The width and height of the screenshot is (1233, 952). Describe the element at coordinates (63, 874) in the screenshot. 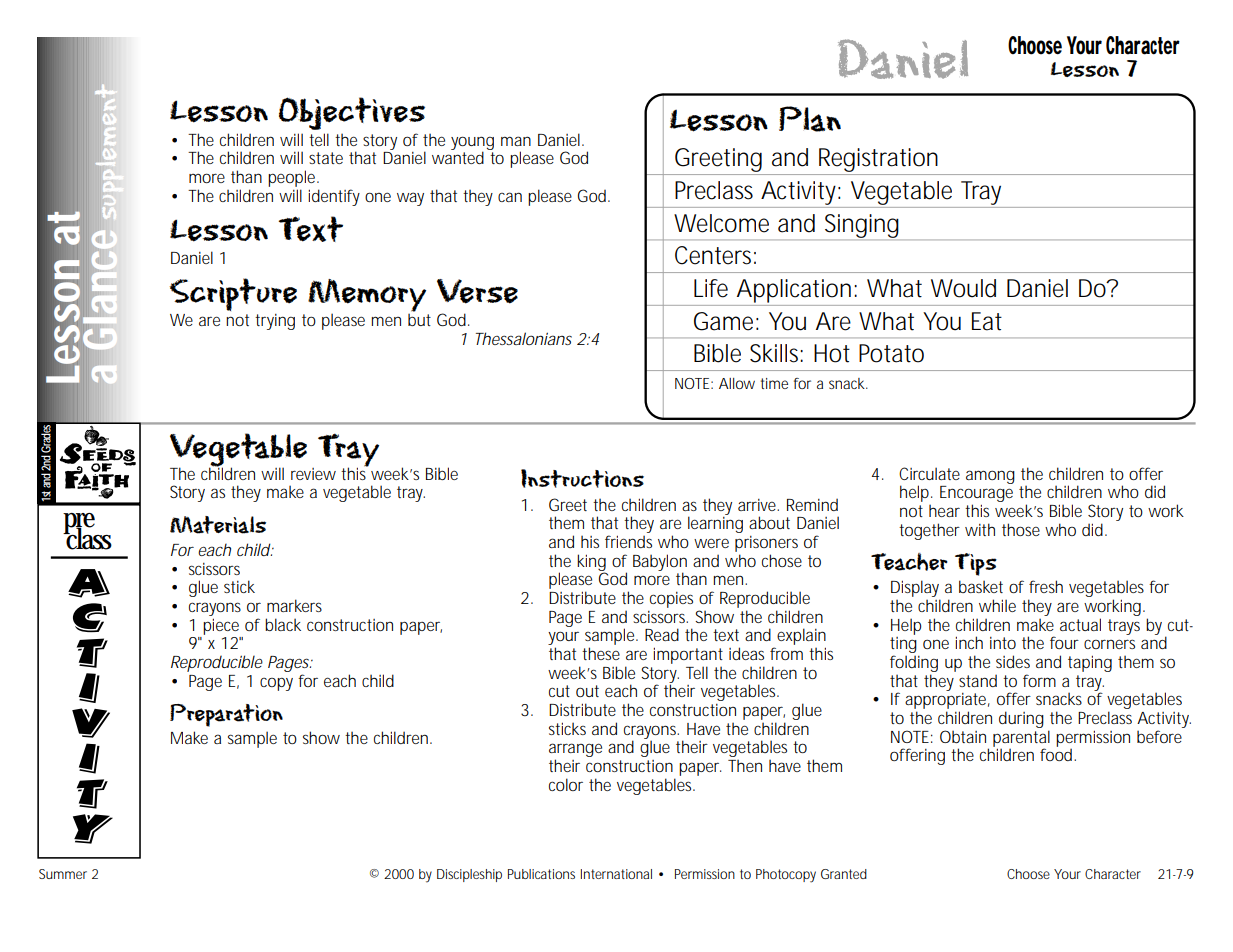

I see `Summer` at that location.
